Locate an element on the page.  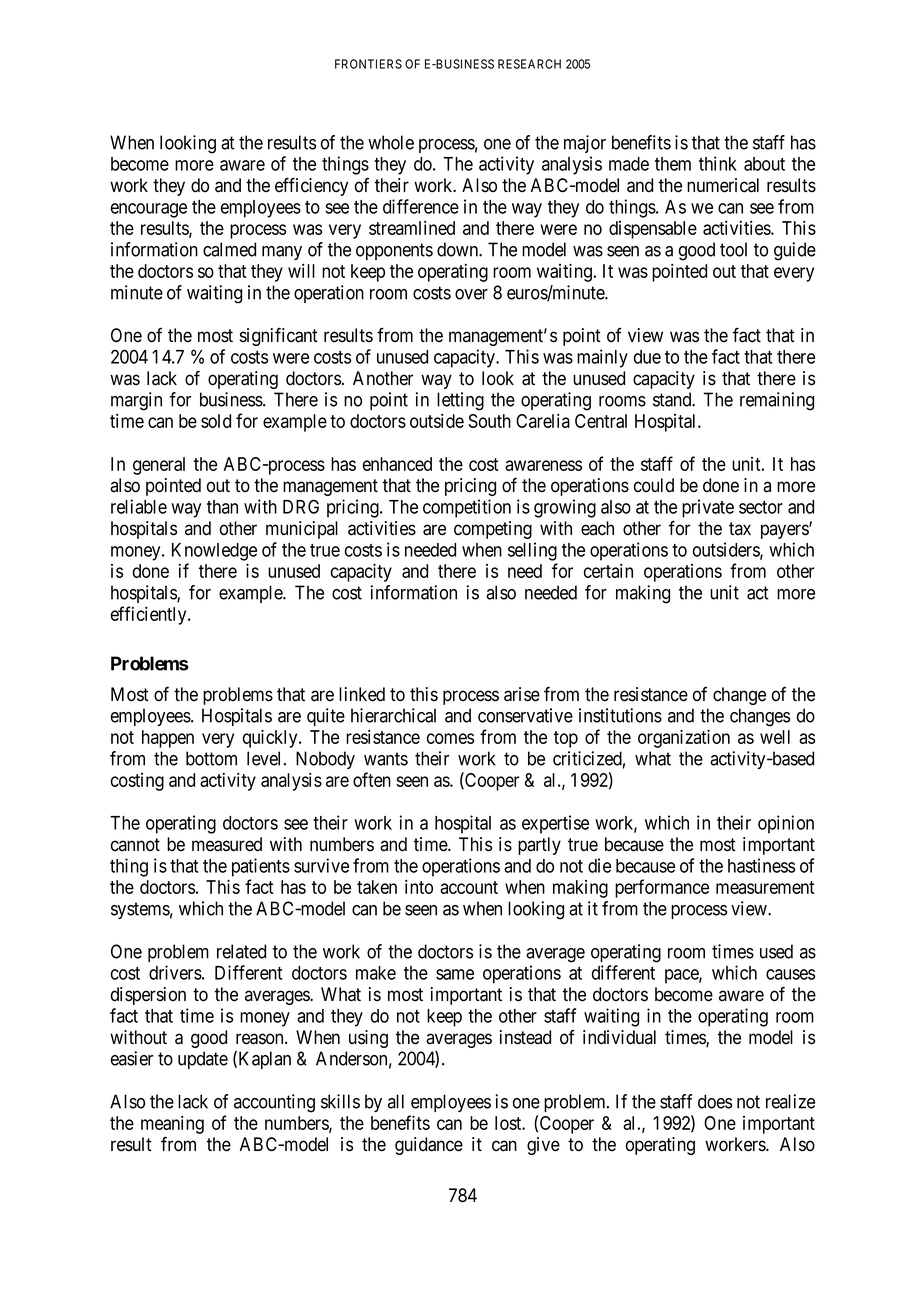
meaning is located at coordinates (172, 1125).
